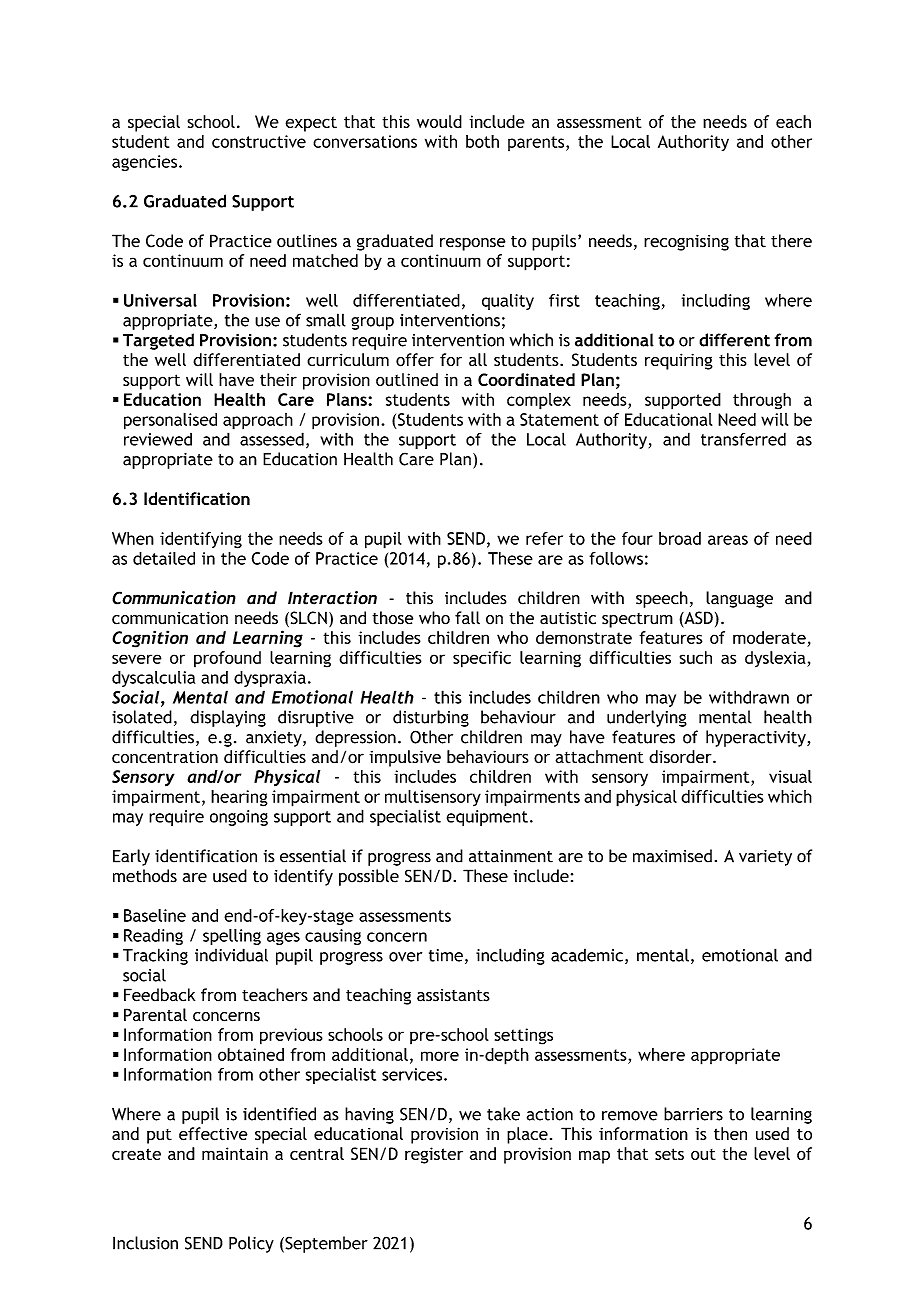 Image resolution: width=924 pixels, height=1308 pixels. Describe the element at coordinates (251, 1244) in the screenshot. I see `Policy` at that location.
